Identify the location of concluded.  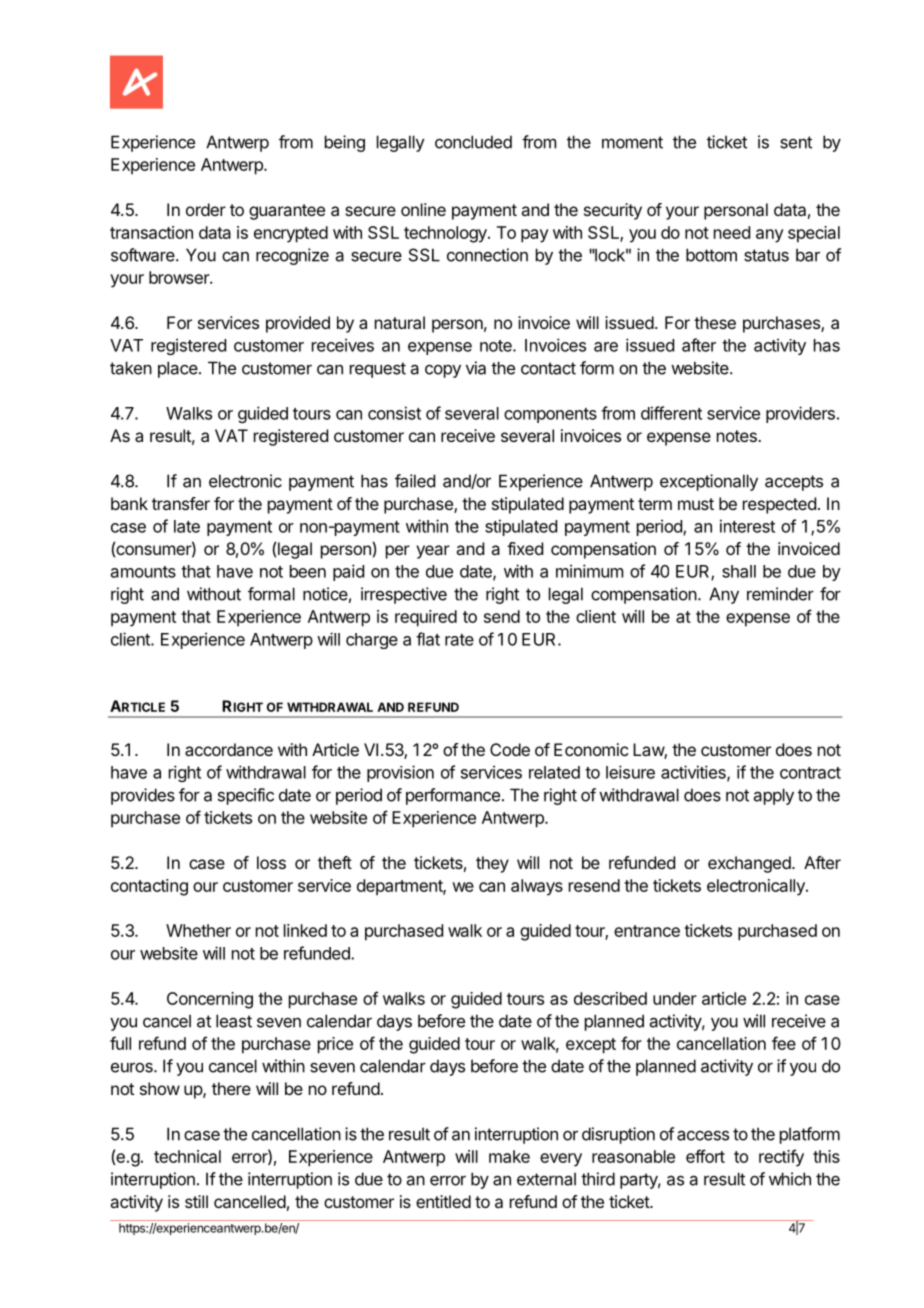
(473, 142).
